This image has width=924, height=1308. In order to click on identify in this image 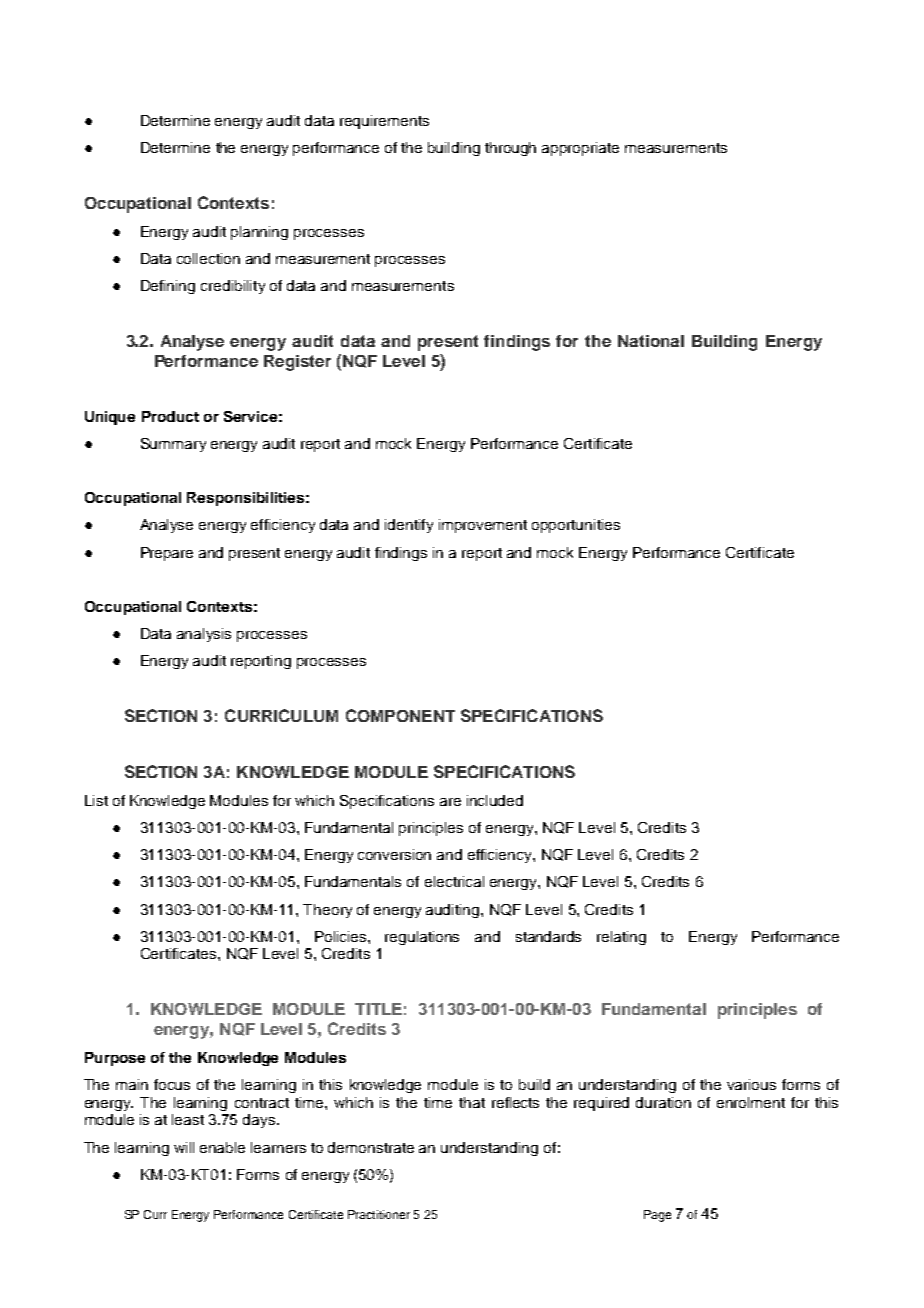, I will do `click(409, 526)`.
